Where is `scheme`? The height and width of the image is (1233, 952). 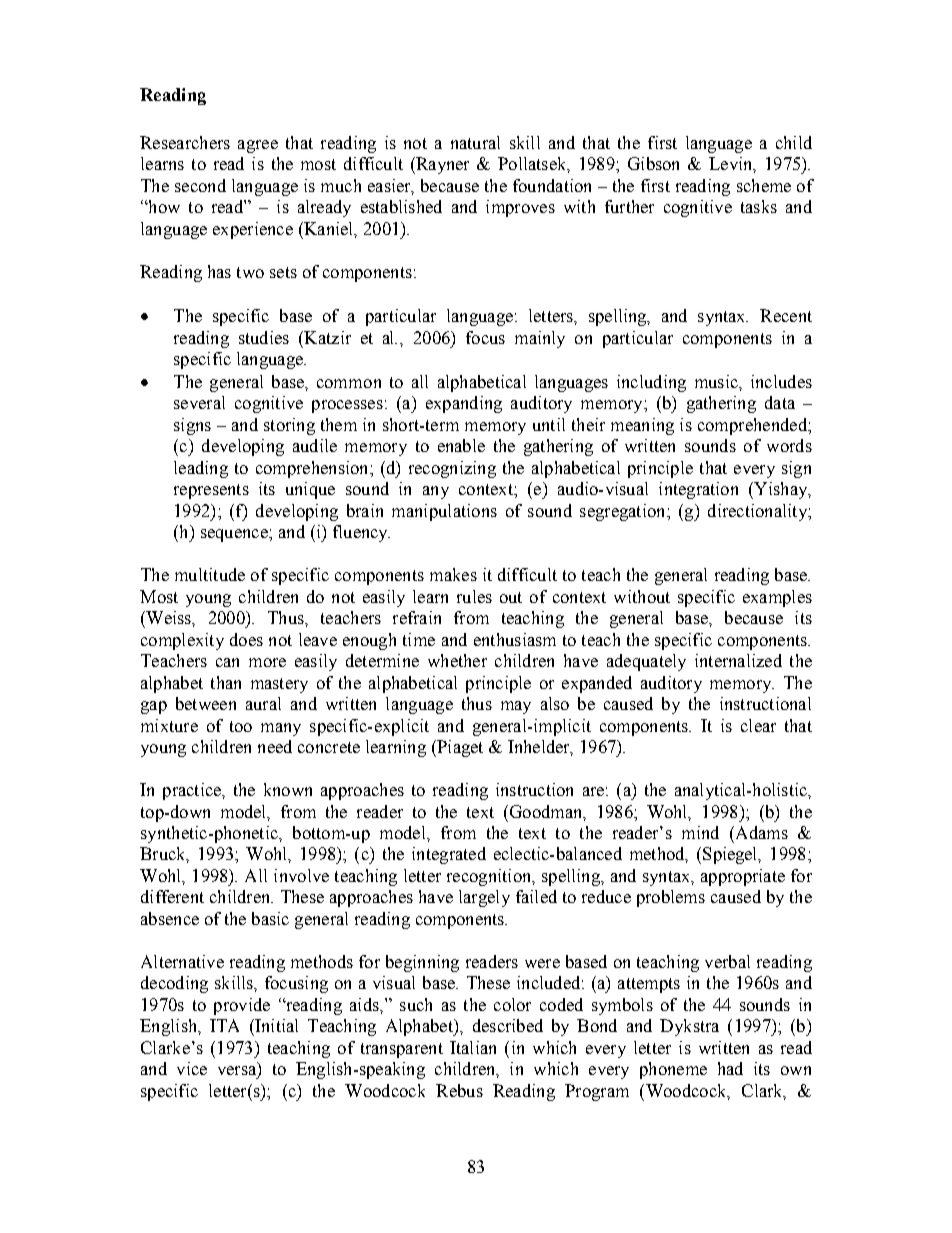
scheme is located at coordinates (764, 185).
